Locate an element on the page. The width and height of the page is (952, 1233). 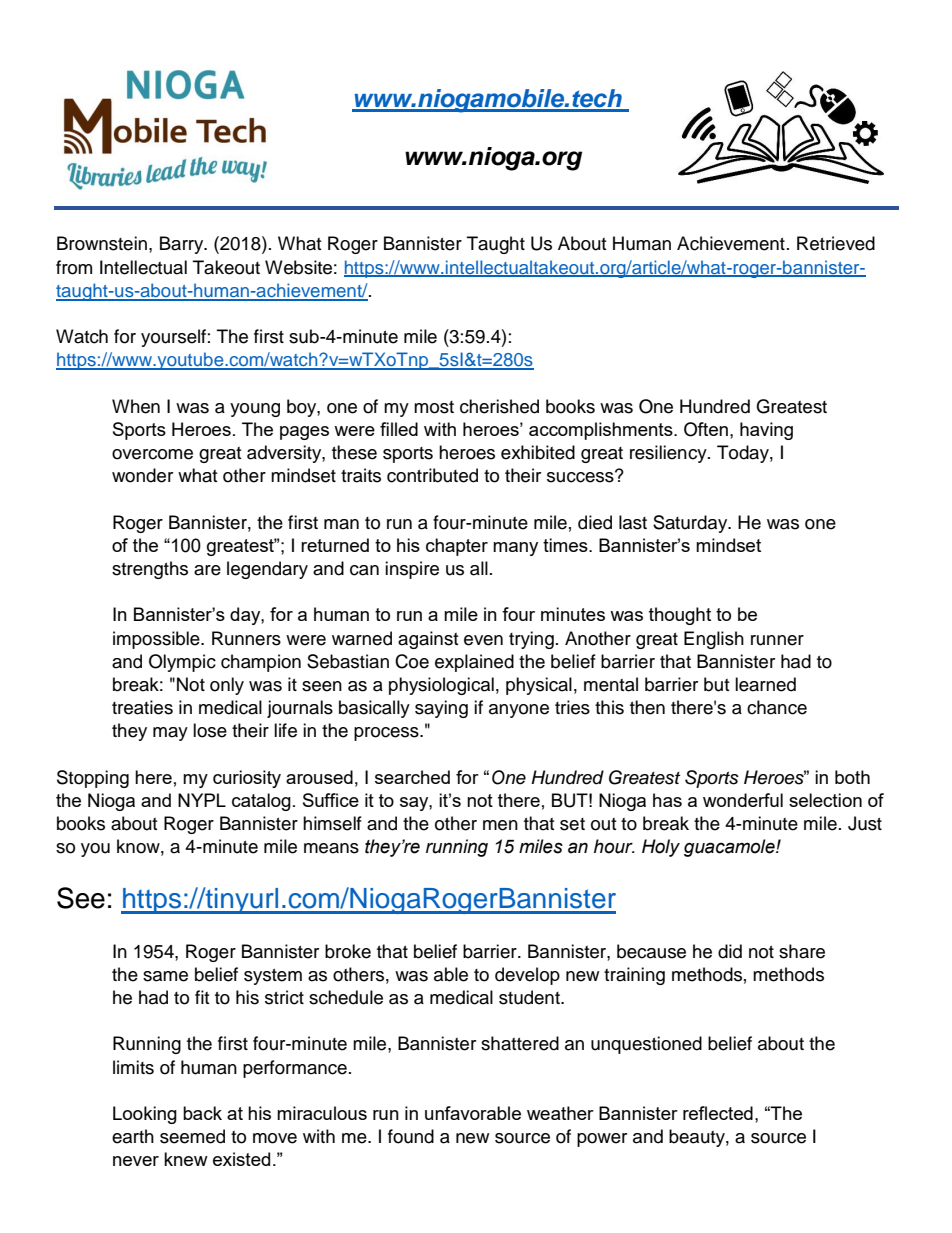
Barry is located at coordinates (183, 245).
